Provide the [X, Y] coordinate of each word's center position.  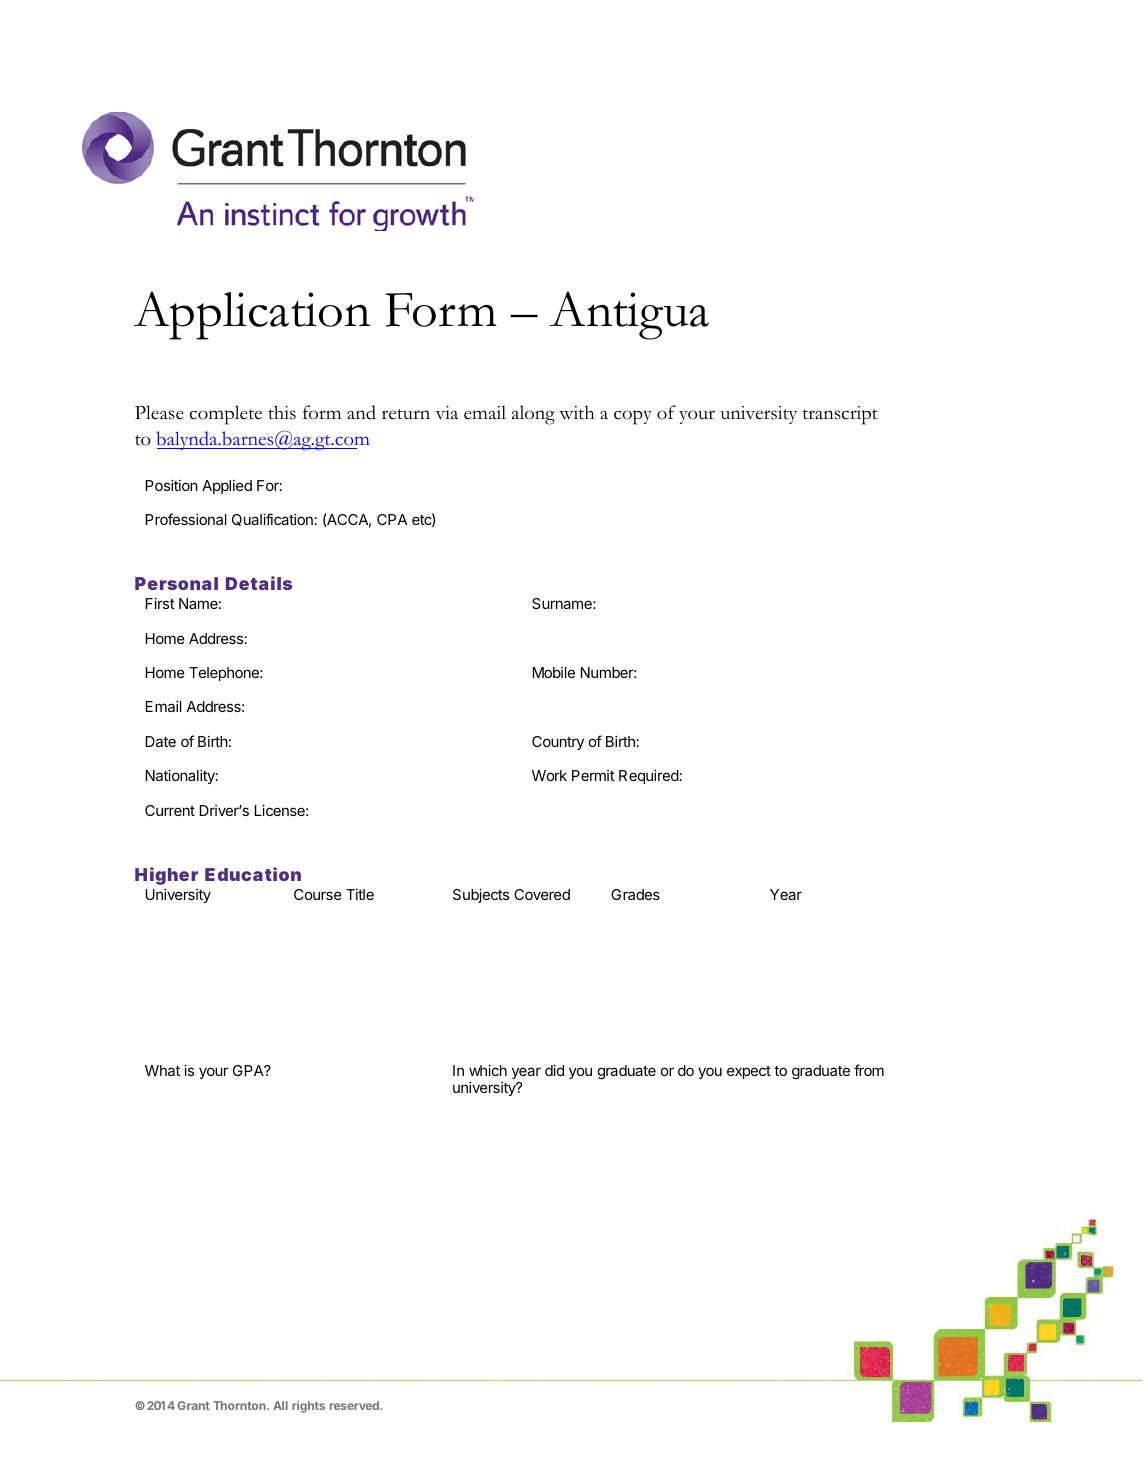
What [162, 1070]
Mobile [554, 672]
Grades [635, 894]
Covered [542, 894]
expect [749, 1072]
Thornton [240, 1405]
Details [259, 583]
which [488, 1070]
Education [253, 874]
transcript [840, 415]
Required [649, 777]
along [533, 415]
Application [252, 315]
